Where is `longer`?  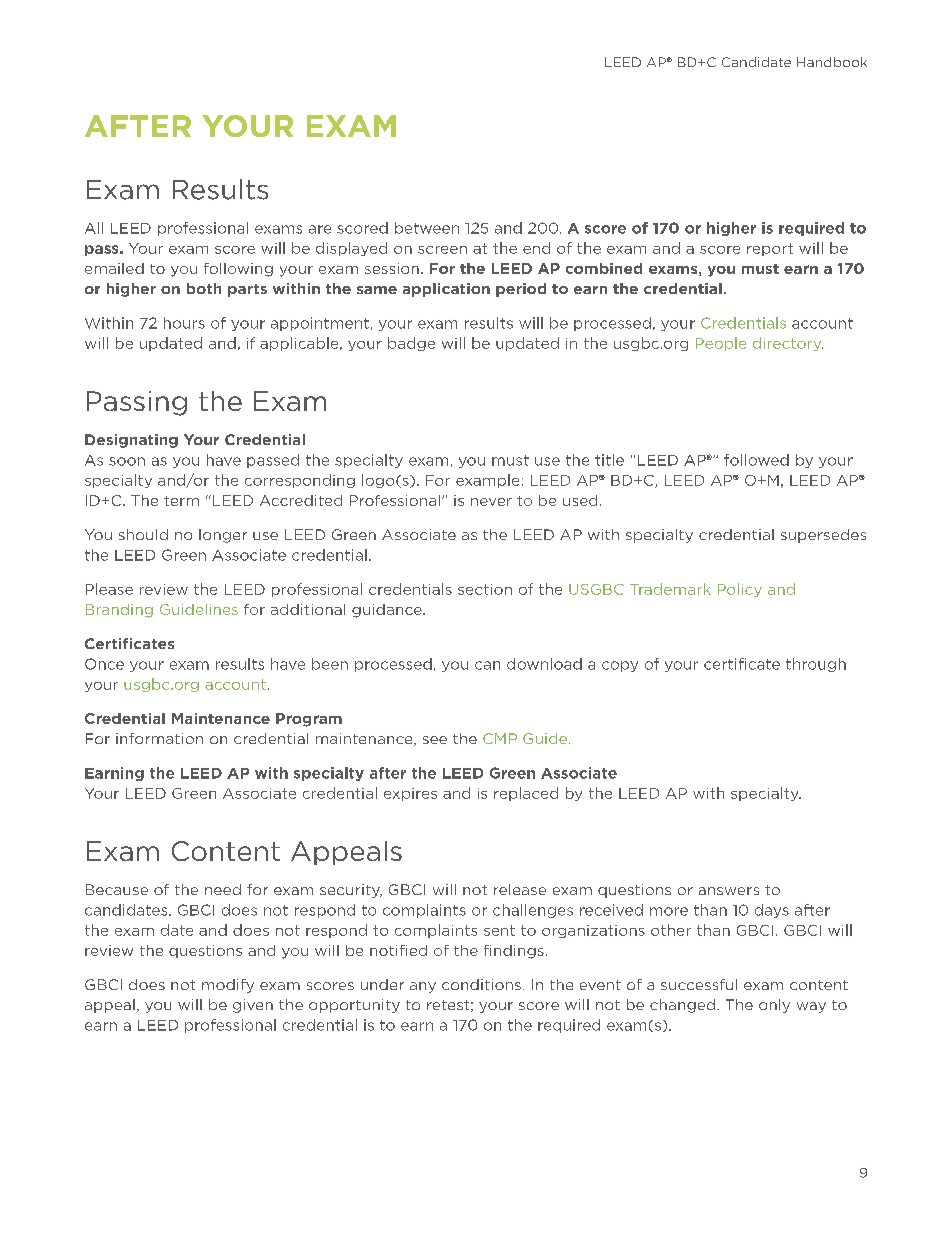 longer is located at coordinates (223, 536).
